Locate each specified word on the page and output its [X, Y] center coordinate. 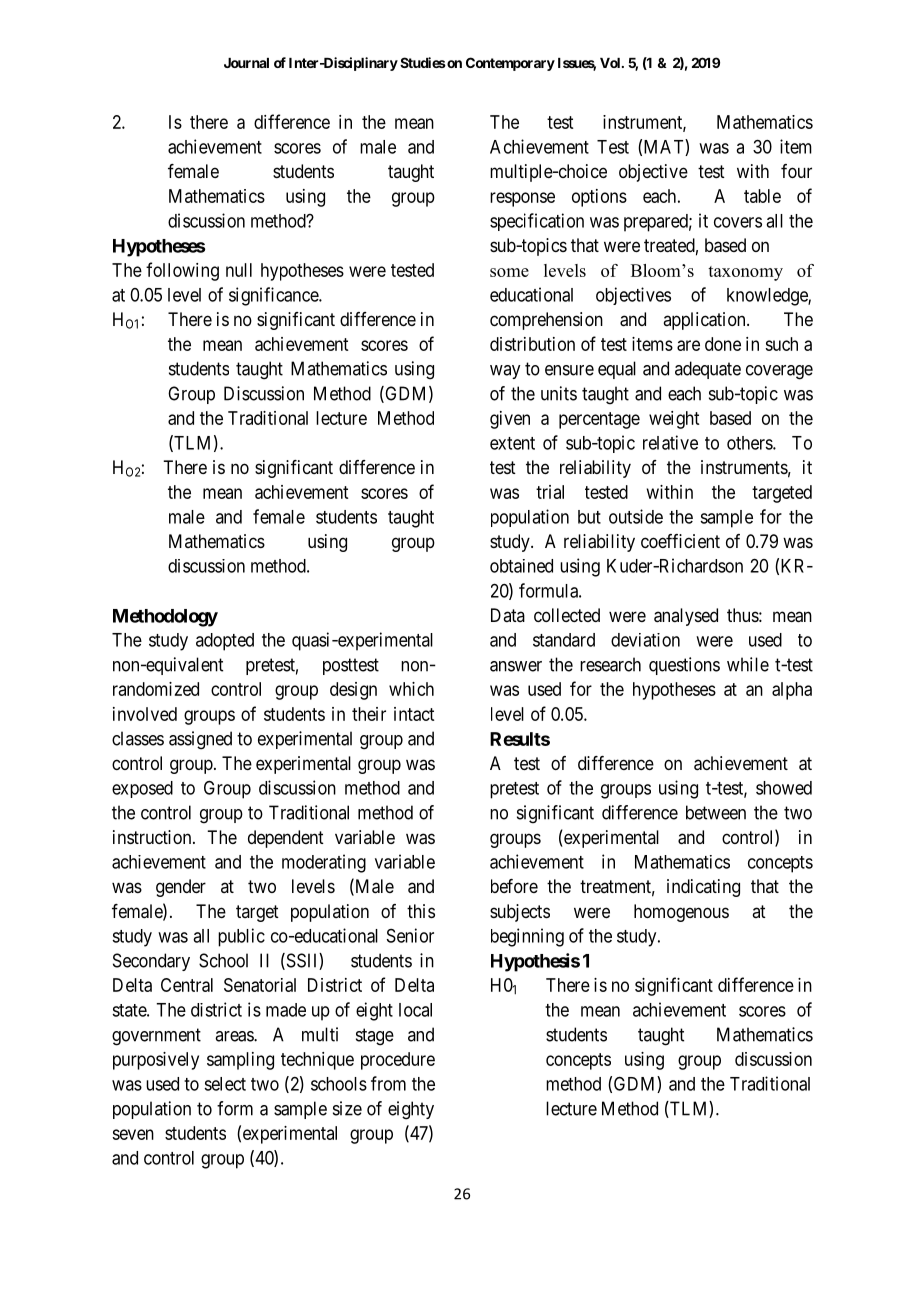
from [388, 1083]
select [225, 1084]
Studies [423, 62]
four [796, 171]
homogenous [681, 913]
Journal [246, 63]
